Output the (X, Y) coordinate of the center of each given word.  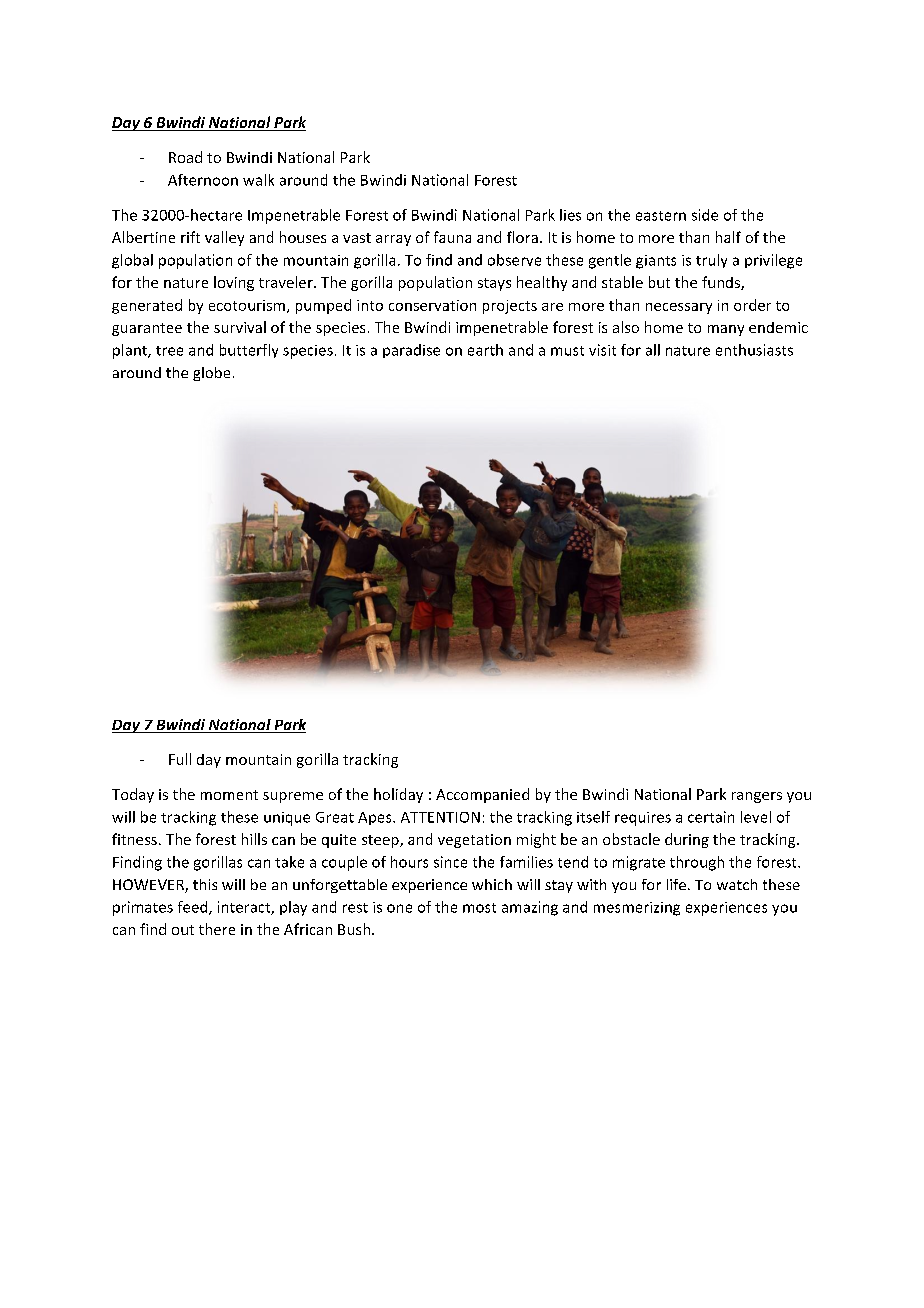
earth (485, 350)
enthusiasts (754, 350)
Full (180, 759)
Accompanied (482, 795)
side (705, 215)
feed (194, 908)
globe (211, 374)
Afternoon (203, 180)
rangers (757, 797)
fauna (452, 237)
